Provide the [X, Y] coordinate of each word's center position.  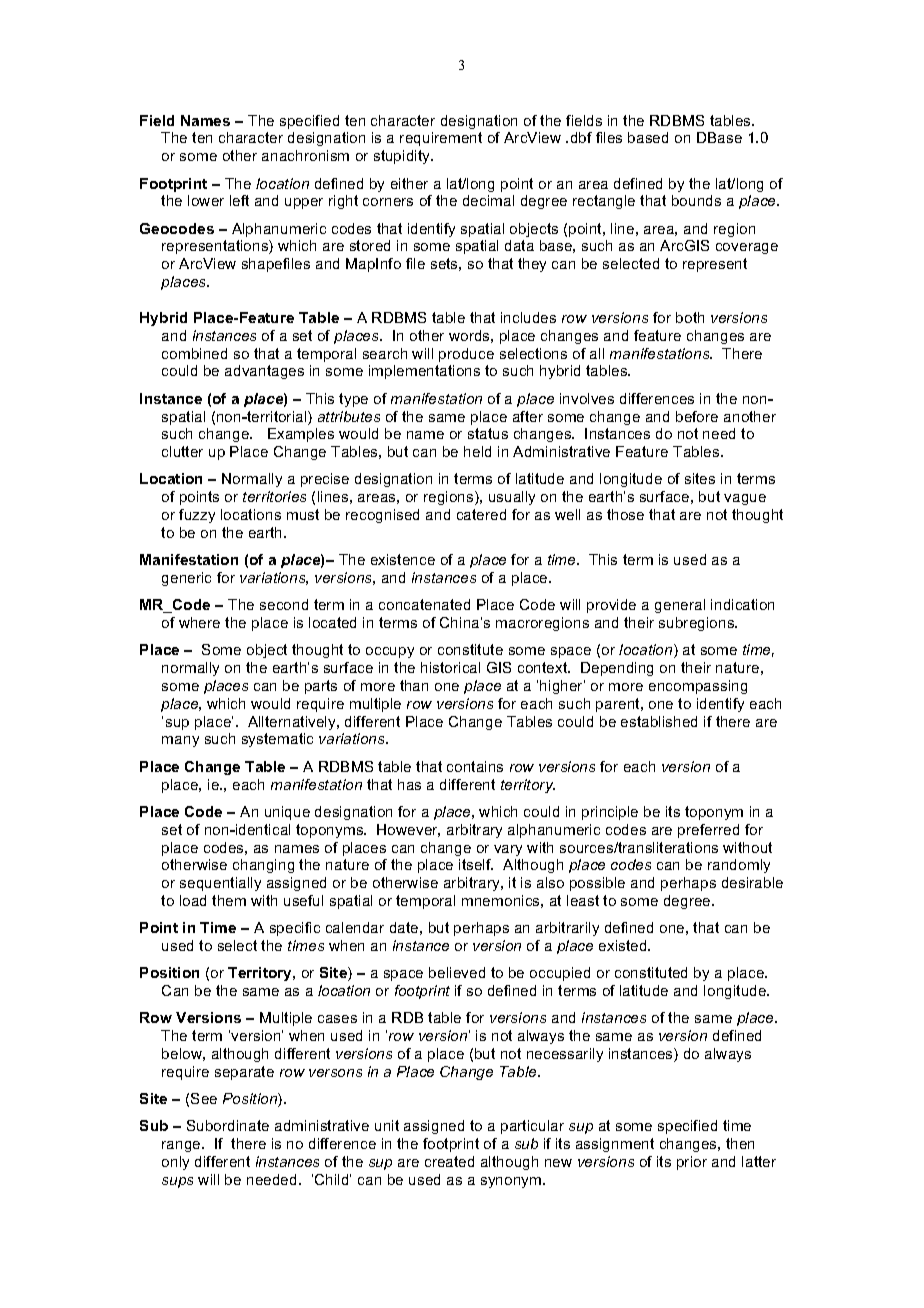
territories [274, 496]
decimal [488, 200]
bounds [696, 200]
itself [476, 864]
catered [481, 514]
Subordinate [228, 1125]
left [239, 200]
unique [287, 813]
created [449, 1161]
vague [745, 499]
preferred [708, 831]
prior [692, 1163]
